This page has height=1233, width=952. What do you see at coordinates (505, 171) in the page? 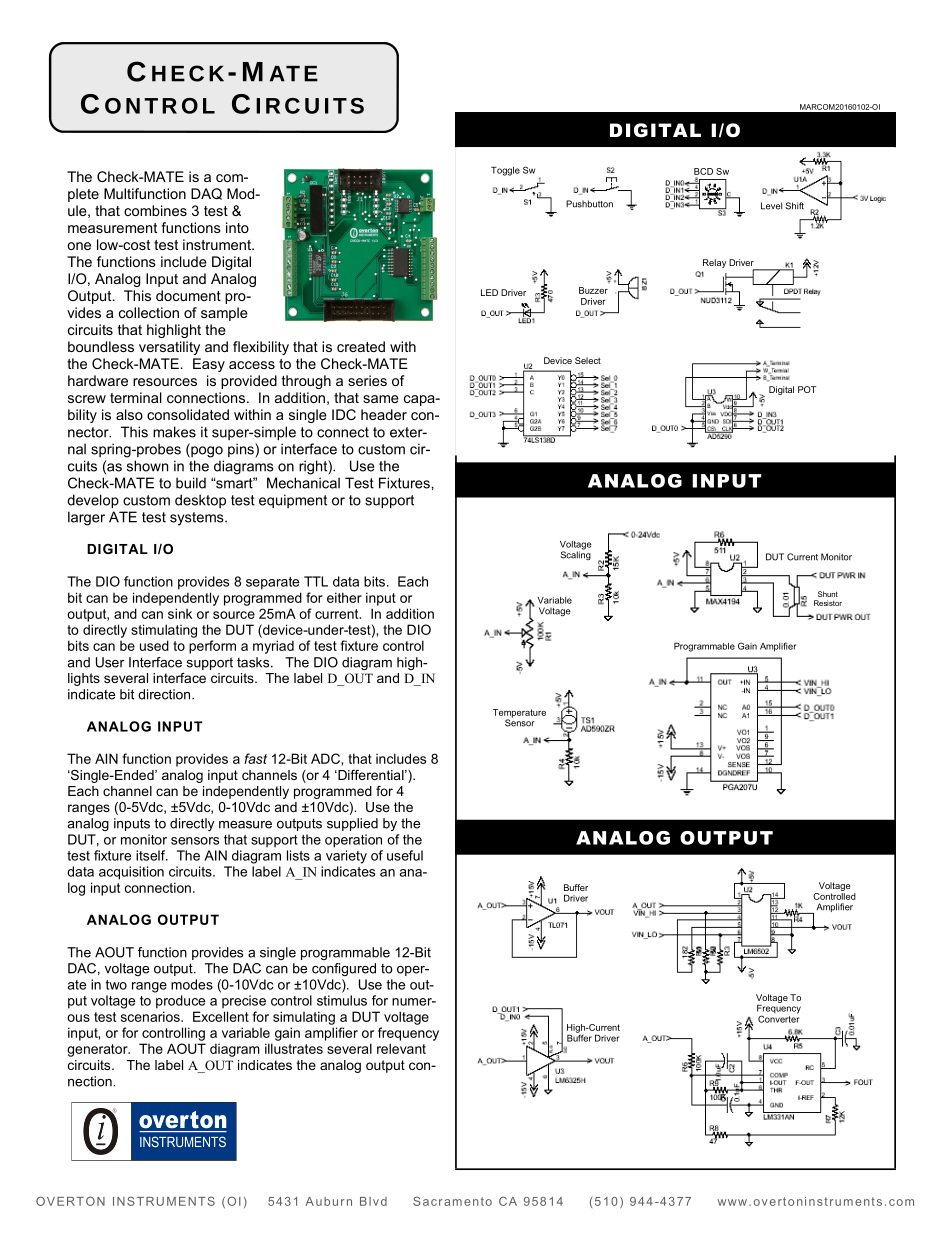
I see `Toggle` at bounding box center [505, 171].
